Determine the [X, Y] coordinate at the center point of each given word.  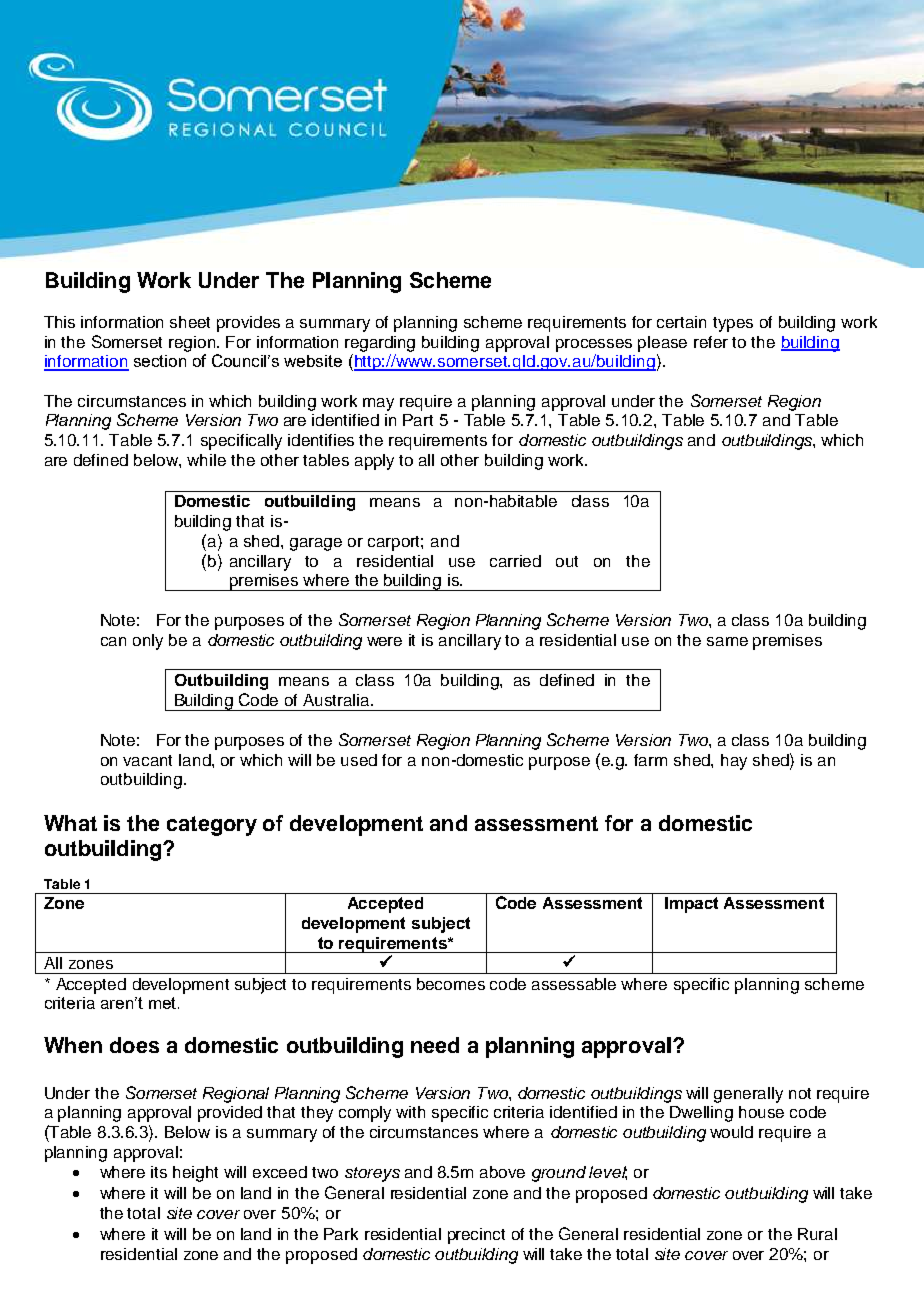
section [160, 361]
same [727, 641]
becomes [451, 984]
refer [711, 342]
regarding [380, 344]
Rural [817, 1234]
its [159, 1172]
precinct [476, 1236]
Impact [691, 905]
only [148, 642]
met [162, 1003]
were [384, 641]
